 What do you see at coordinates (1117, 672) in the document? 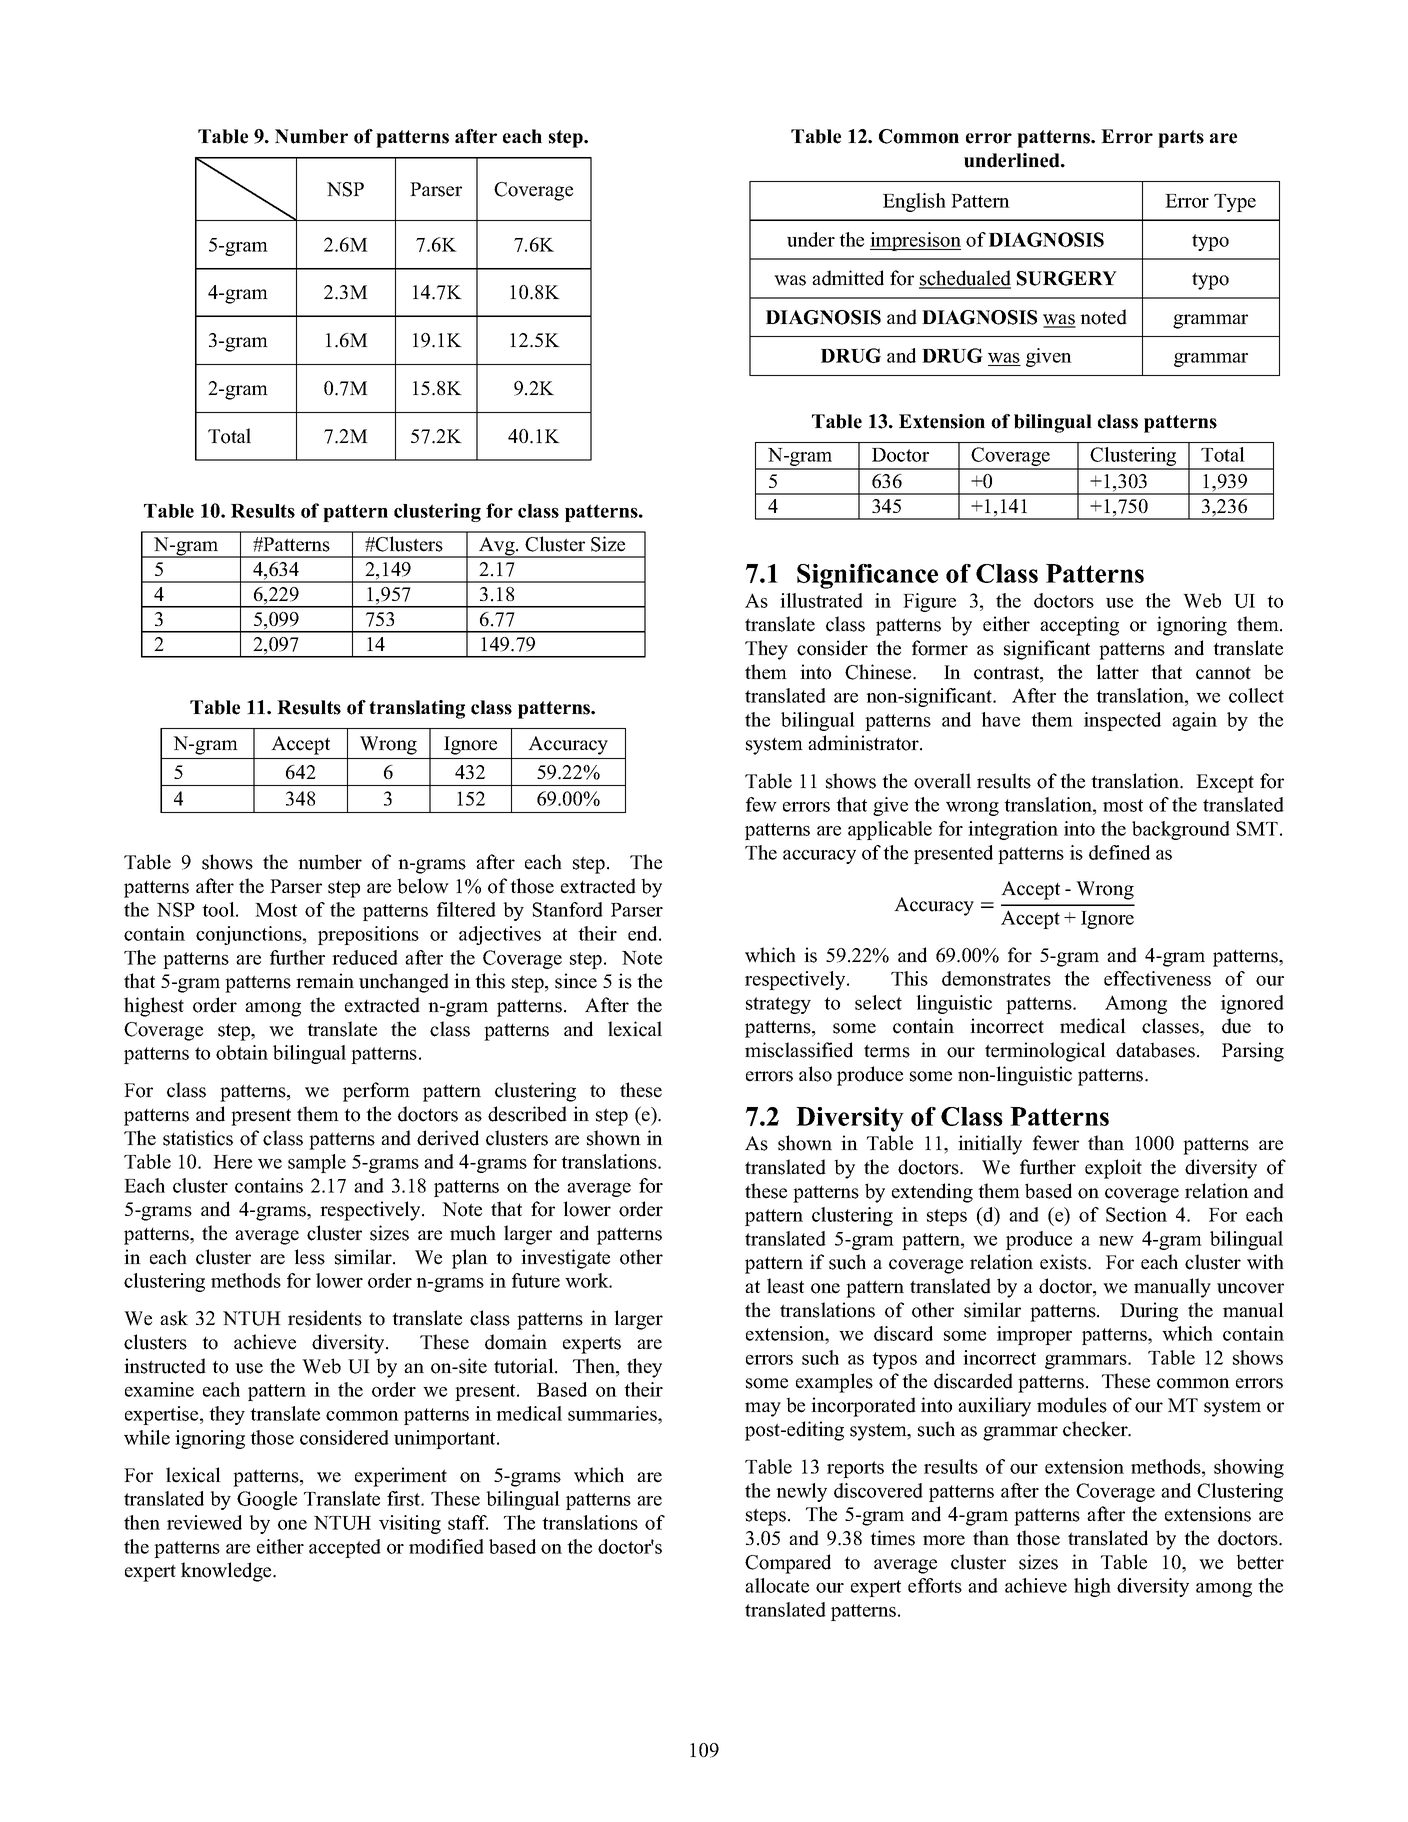
I see `latter` at bounding box center [1117, 672].
